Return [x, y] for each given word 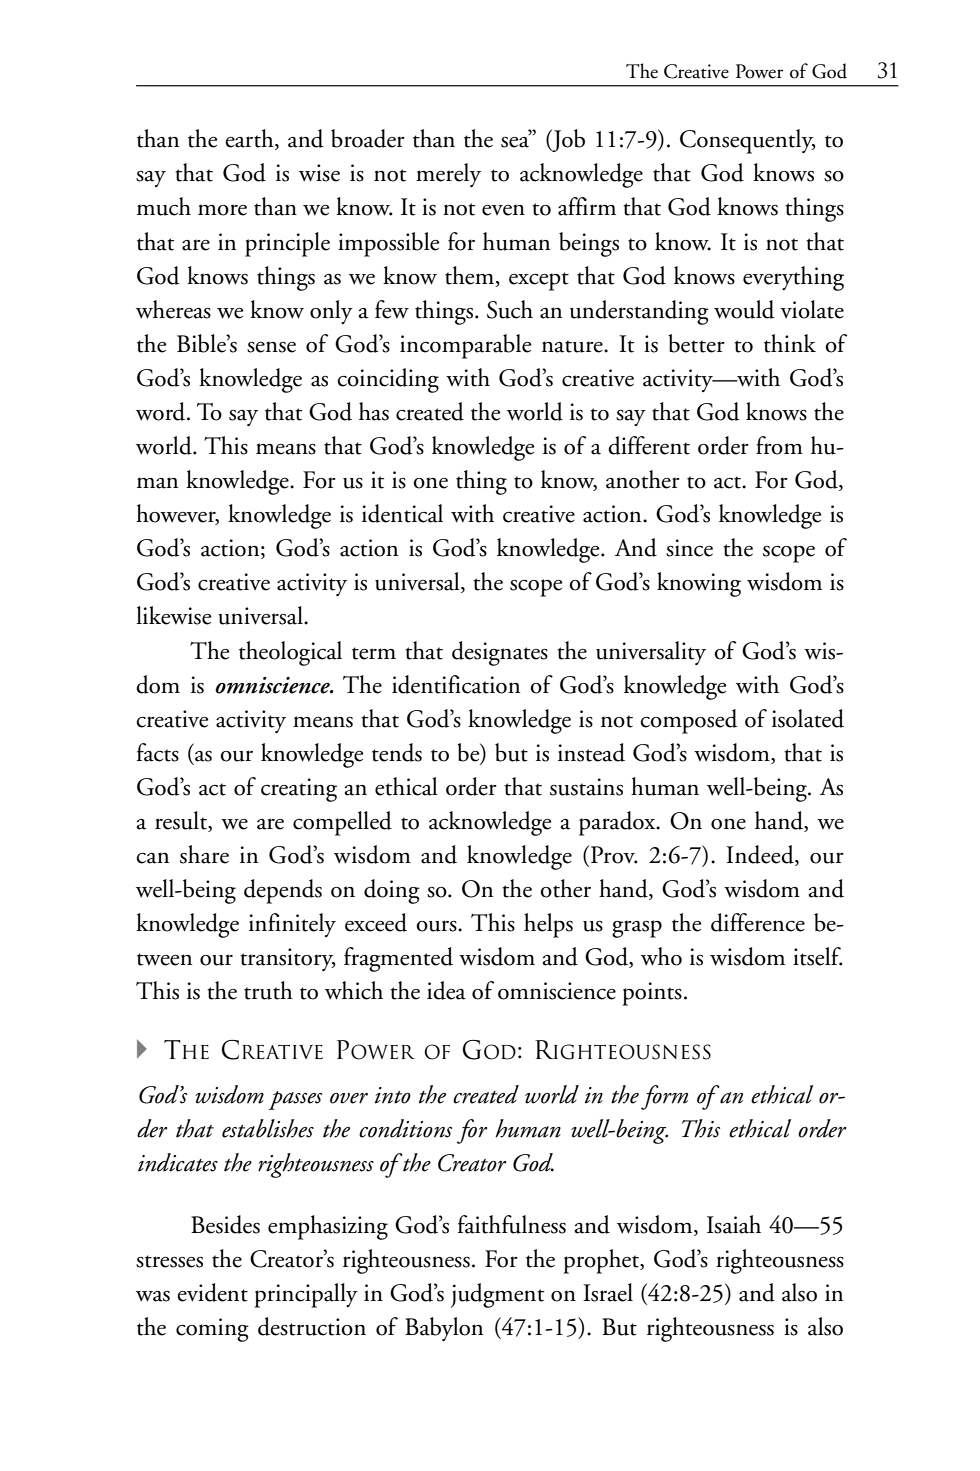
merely [448, 175]
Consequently [748, 141]
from [779, 445]
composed [688, 721]
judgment [497, 1295]
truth [268, 990]
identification [456, 684]
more [222, 210]
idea [446, 990]
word [162, 411]
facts [158, 752]
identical [402, 513]
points [652, 994]
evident [212, 1292]
